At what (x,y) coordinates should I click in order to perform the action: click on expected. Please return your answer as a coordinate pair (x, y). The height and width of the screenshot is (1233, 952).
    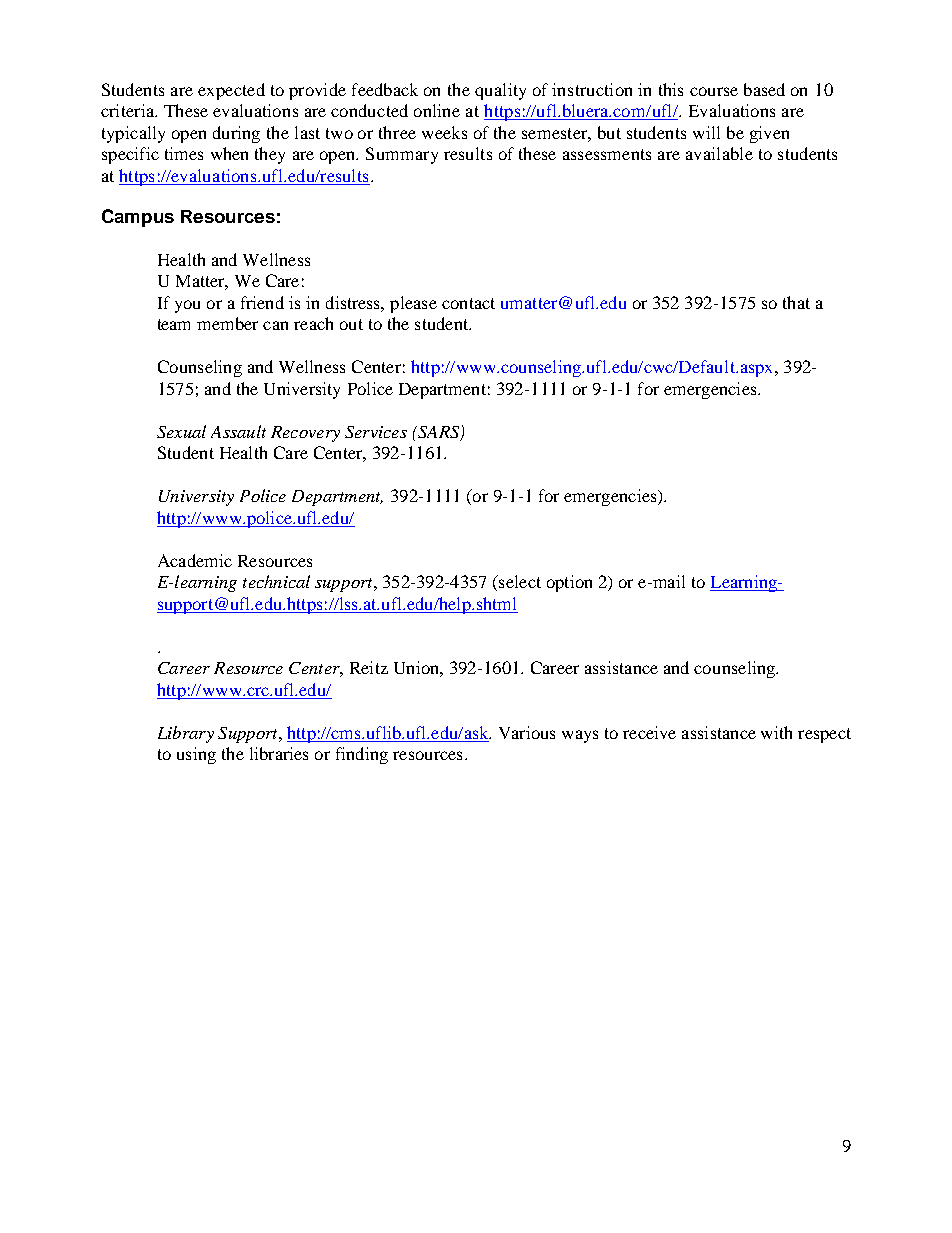
    Looking at the image, I should click on (231, 91).
